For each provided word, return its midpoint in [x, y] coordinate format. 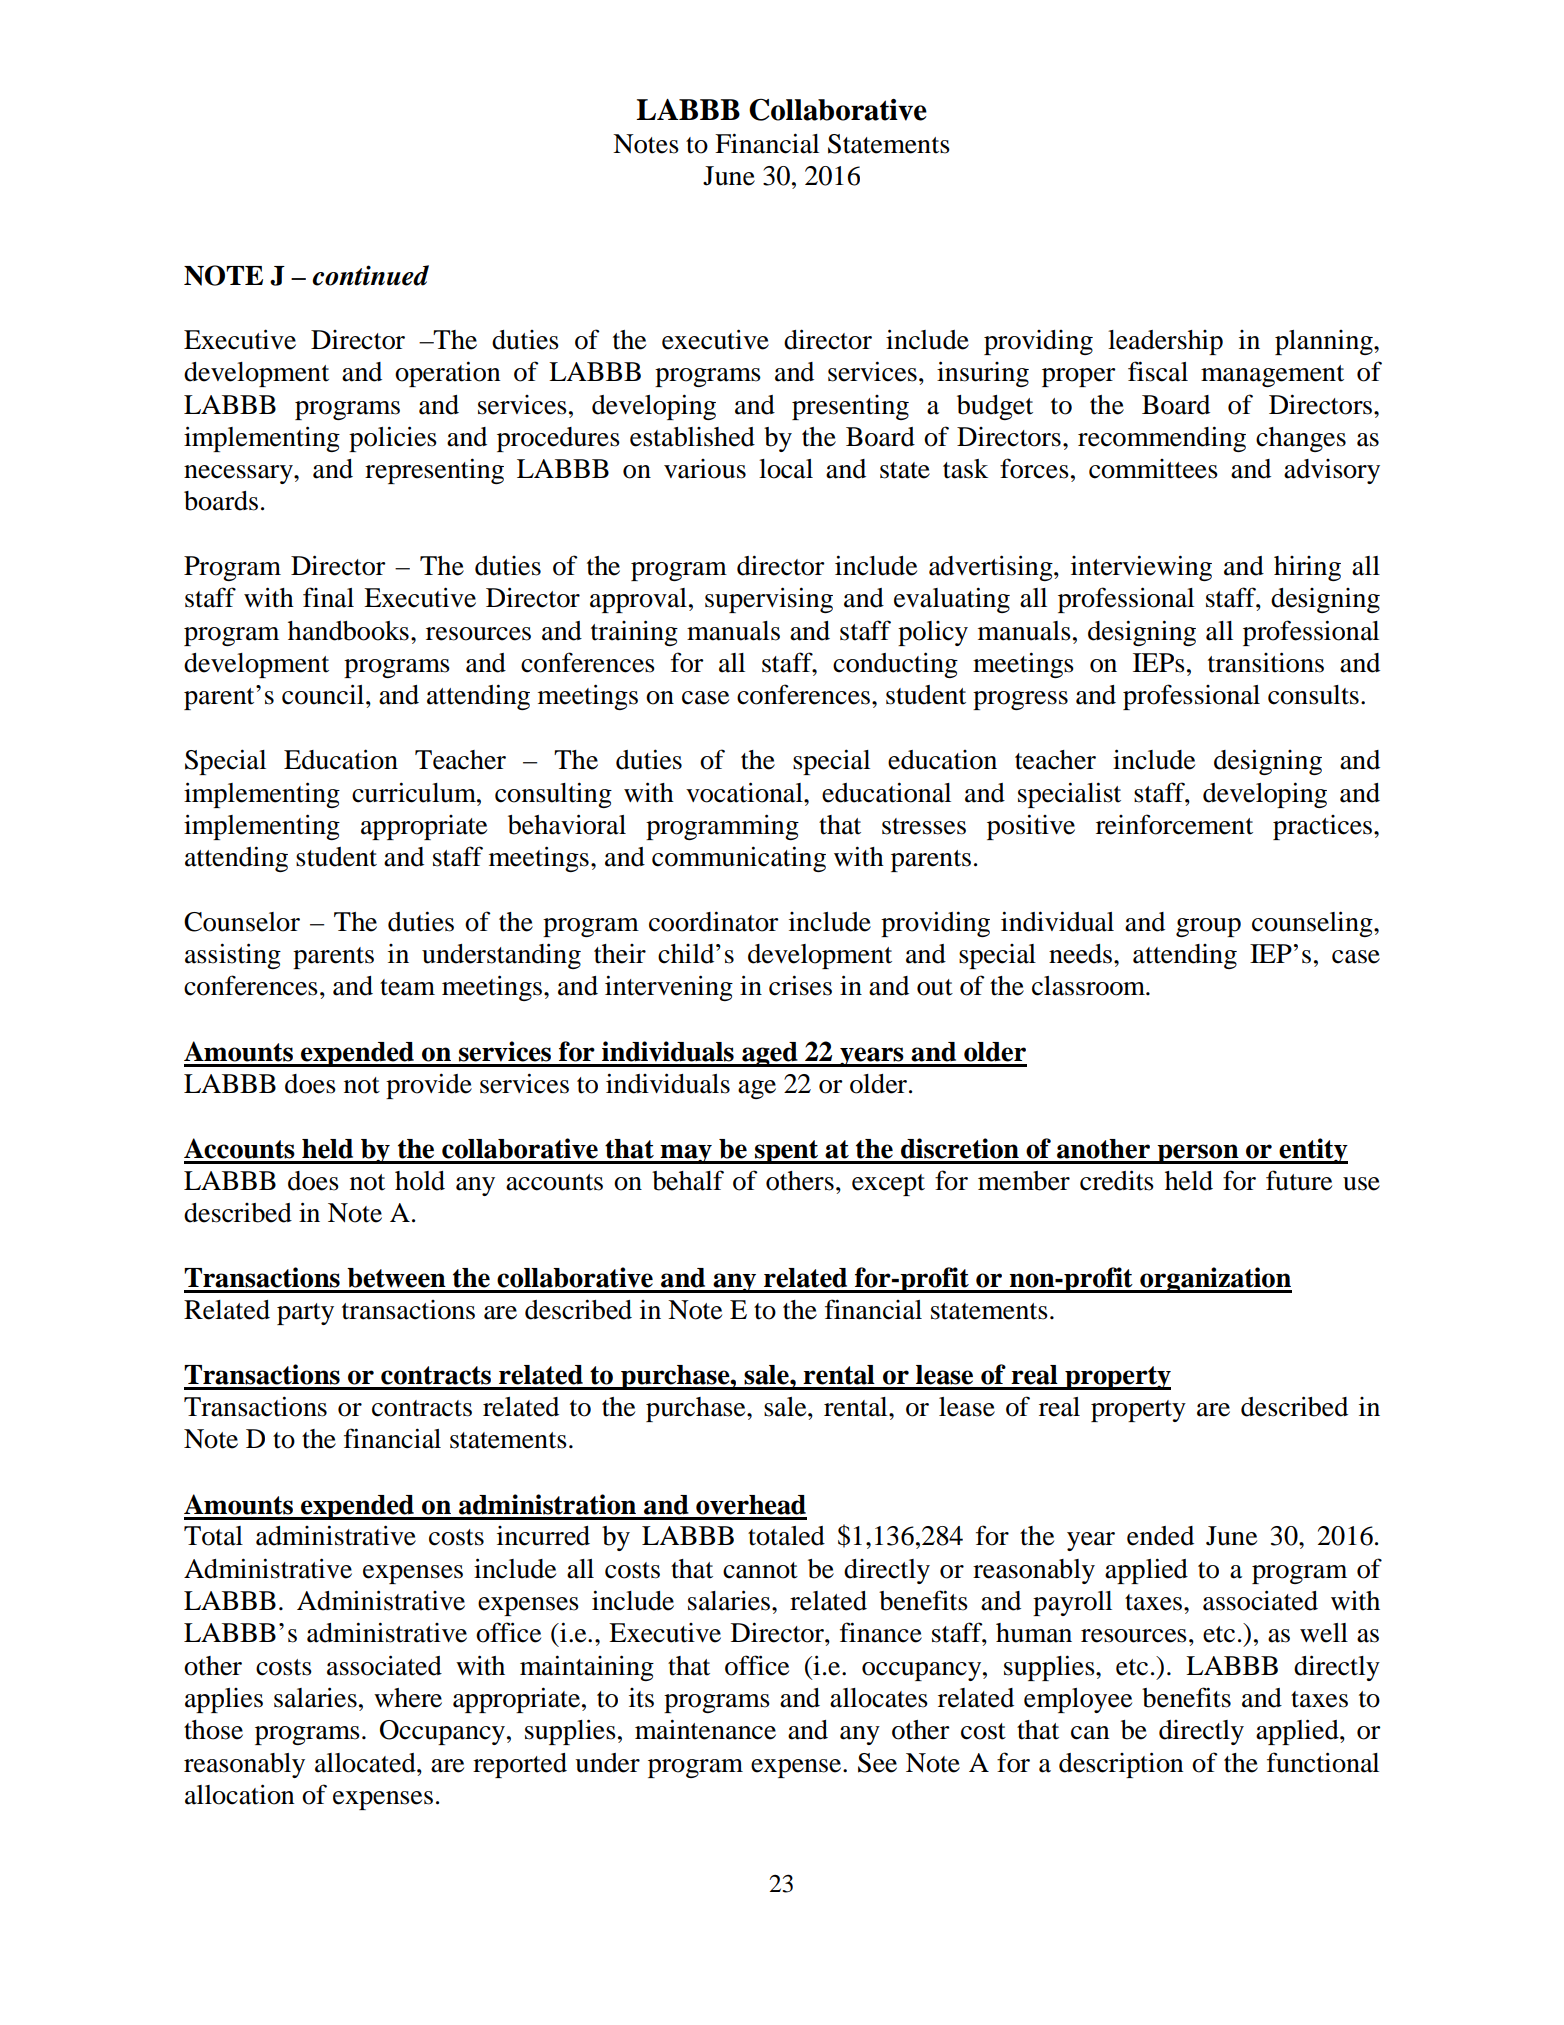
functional [1323, 1762]
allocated [366, 1763]
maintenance [705, 1729]
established [692, 437]
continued [370, 275]
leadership [1165, 342]
